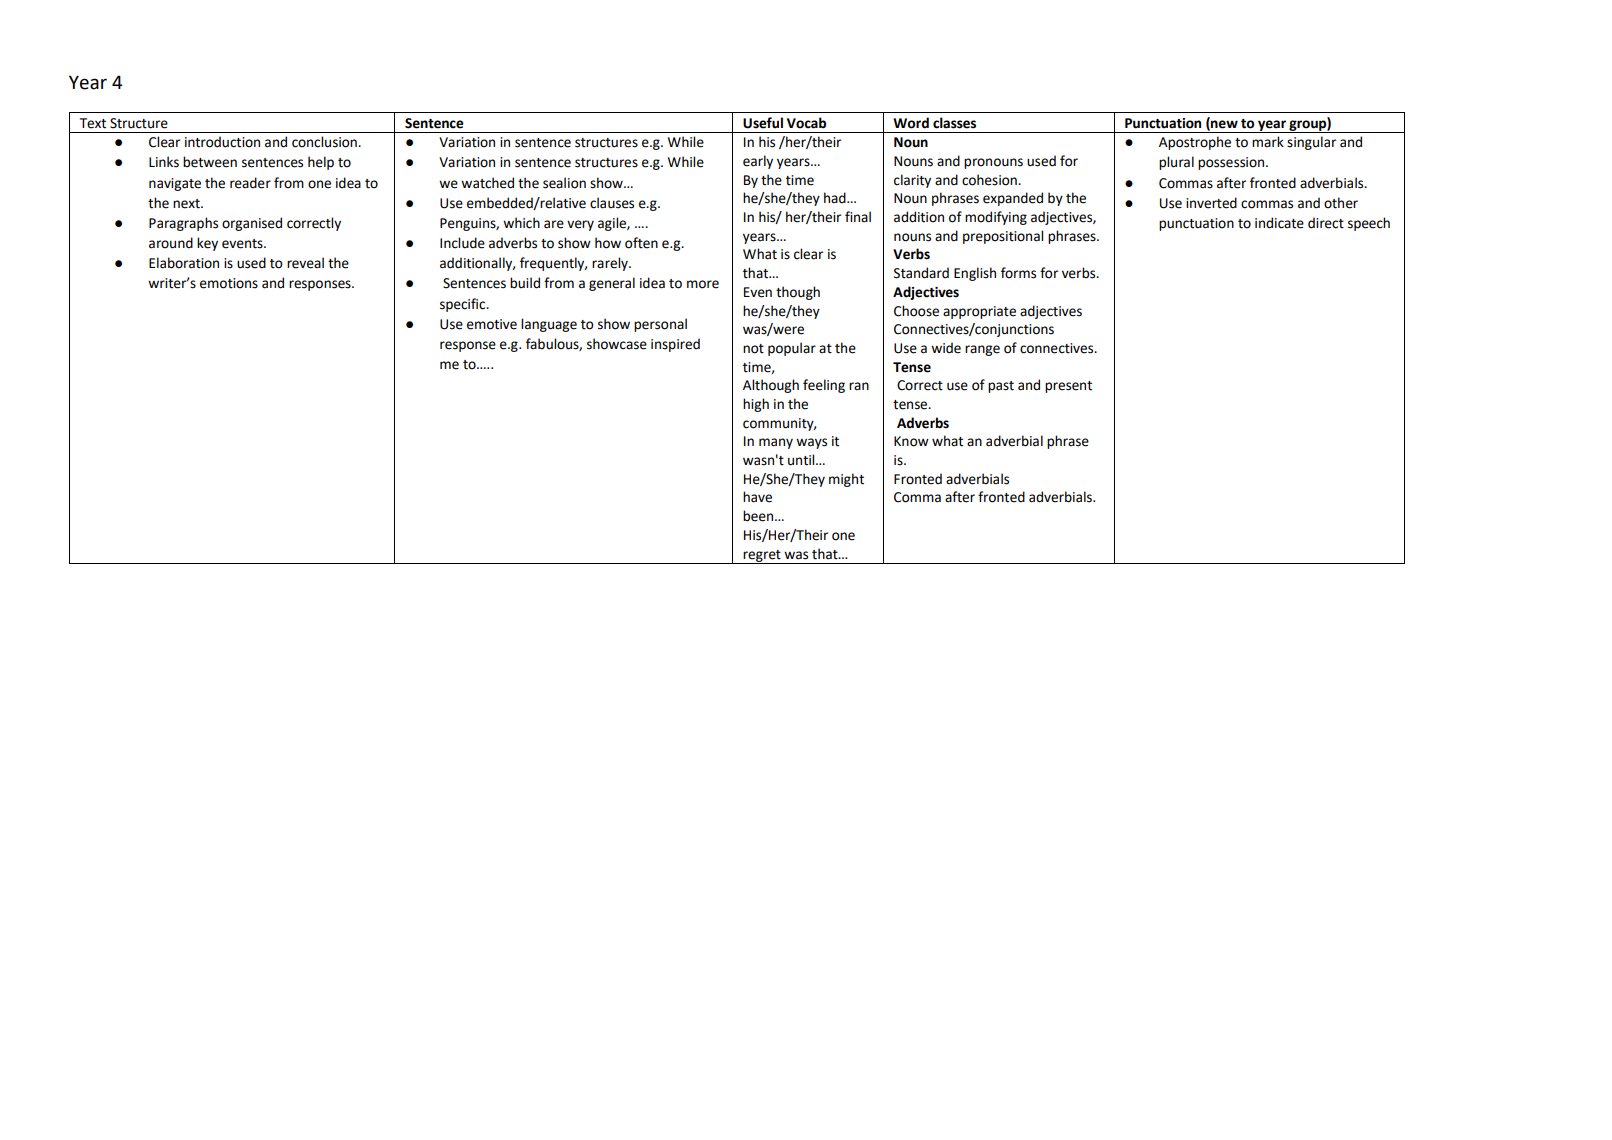 The height and width of the page is (1140, 1612). Describe the element at coordinates (811, 443) in the page. I see `ways` at that location.
